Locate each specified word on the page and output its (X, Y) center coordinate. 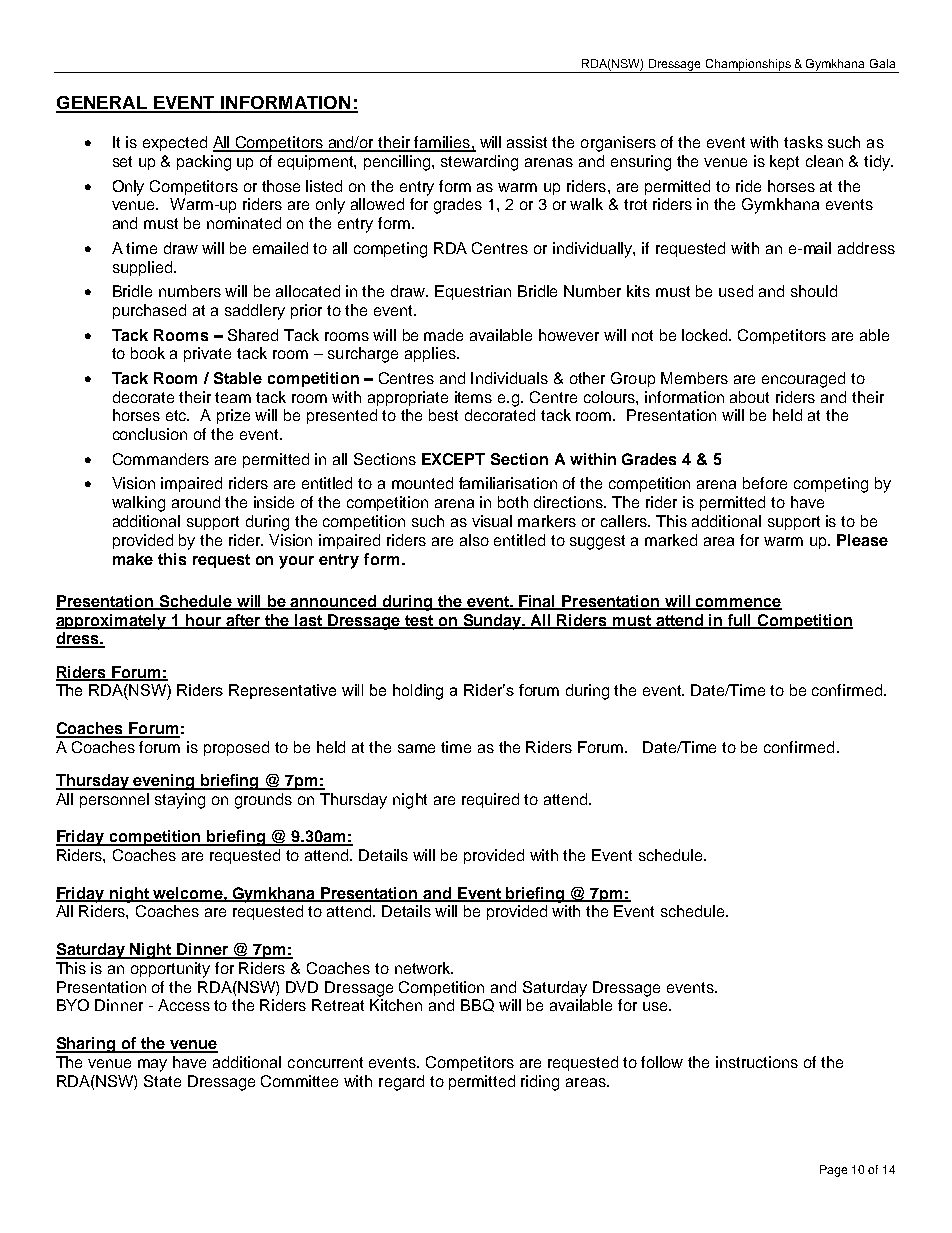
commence (738, 603)
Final (537, 602)
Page (833, 1171)
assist (527, 142)
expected (175, 143)
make (133, 559)
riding (540, 1083)
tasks (803, 142)
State (162, 1081)
